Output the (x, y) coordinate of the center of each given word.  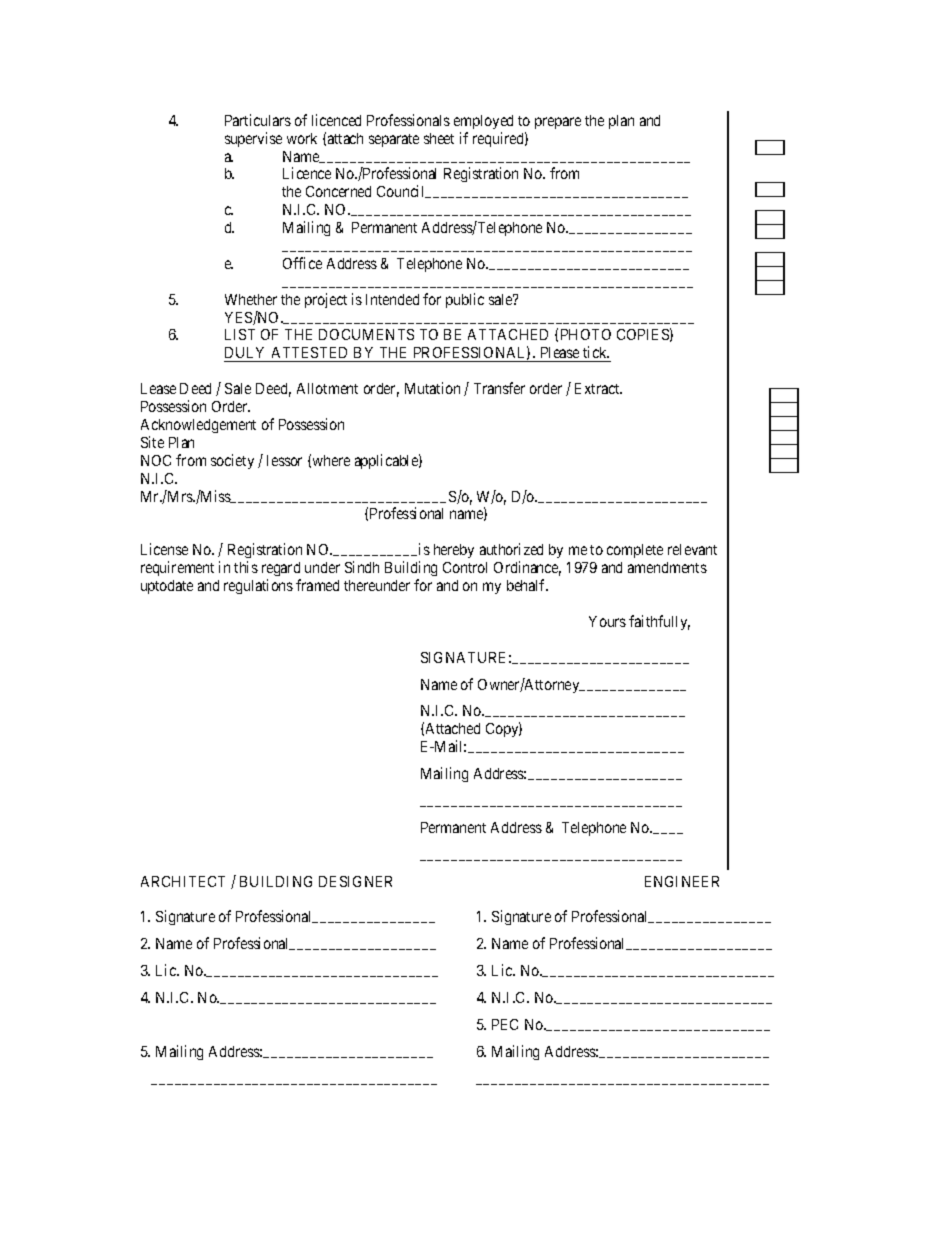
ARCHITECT (183, 881)
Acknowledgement (198, 426)
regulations (258, 586)
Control (465, 567)
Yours (607, 621)
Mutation (432, 388)
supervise (253, 139)
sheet (439, 138)
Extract (598, 388)
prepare (558, 123)
